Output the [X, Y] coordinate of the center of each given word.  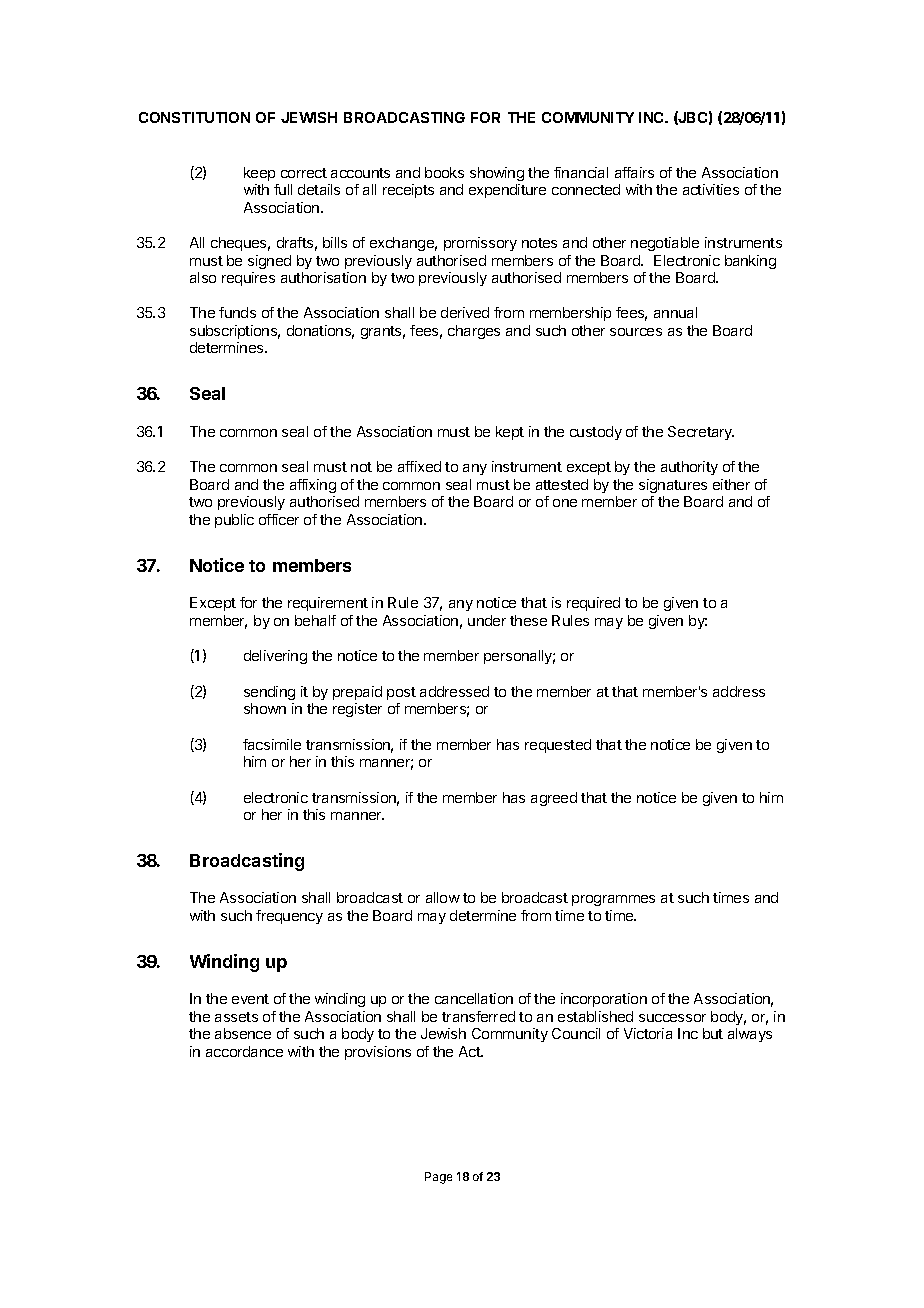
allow [443, 897]
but [713, 1033]
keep [259, 174]
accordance [244, 1051]
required [593, 604]
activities [711, 189]
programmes [613, 900]
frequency [289, 917]
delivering [275, 657]
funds [237, 312]
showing [497, 174]
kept [510, 433]
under [487, 620]
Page [438, 1178]
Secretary [701, 433]
